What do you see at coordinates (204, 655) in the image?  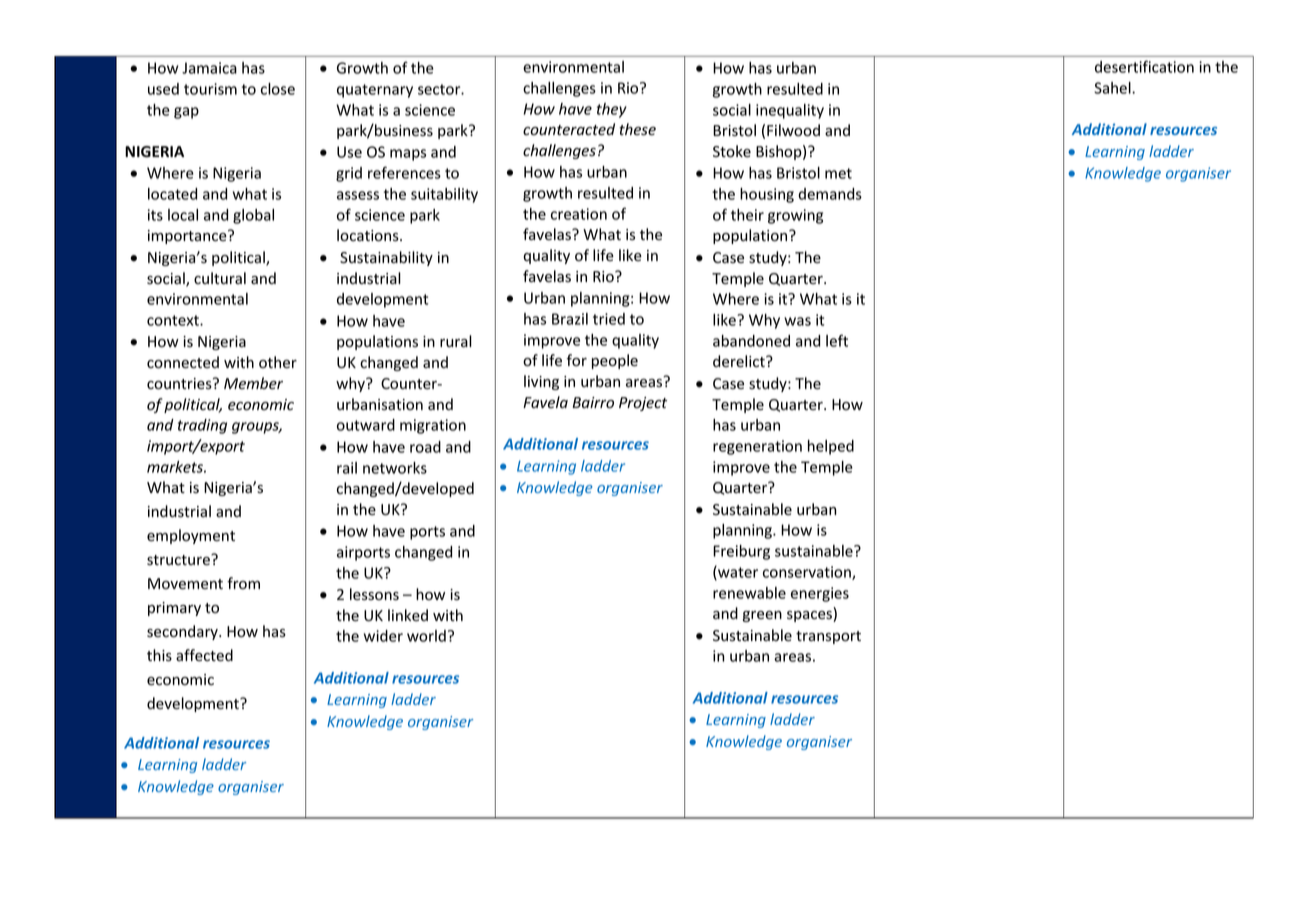 I see `affected` at bounding box center [204, 655].
